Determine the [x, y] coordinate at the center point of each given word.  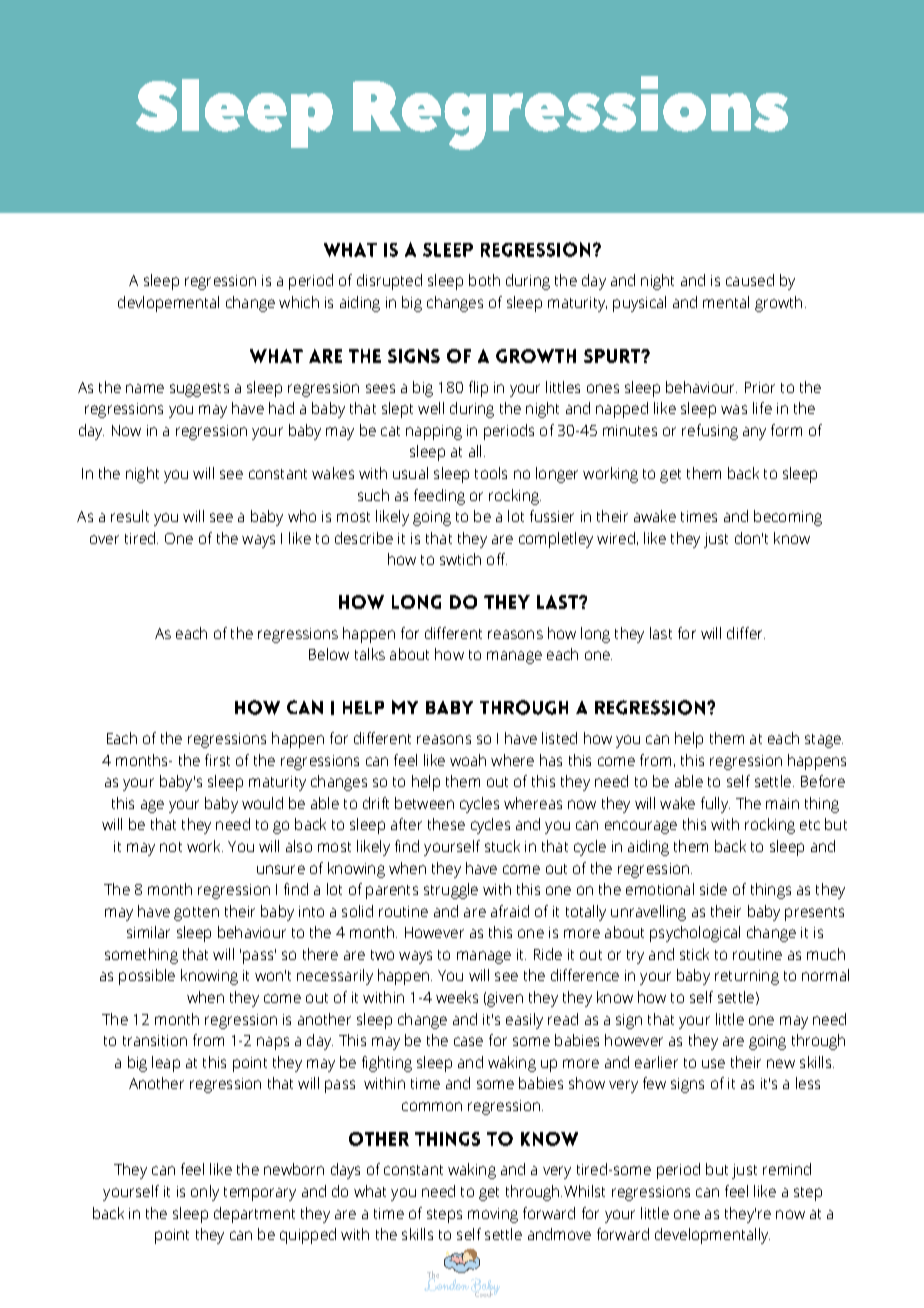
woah [468, 760]
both [484, 280]
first [217, 760]
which [299, 302]
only [205, 1193]
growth [778, 304]
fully [715, 805]
